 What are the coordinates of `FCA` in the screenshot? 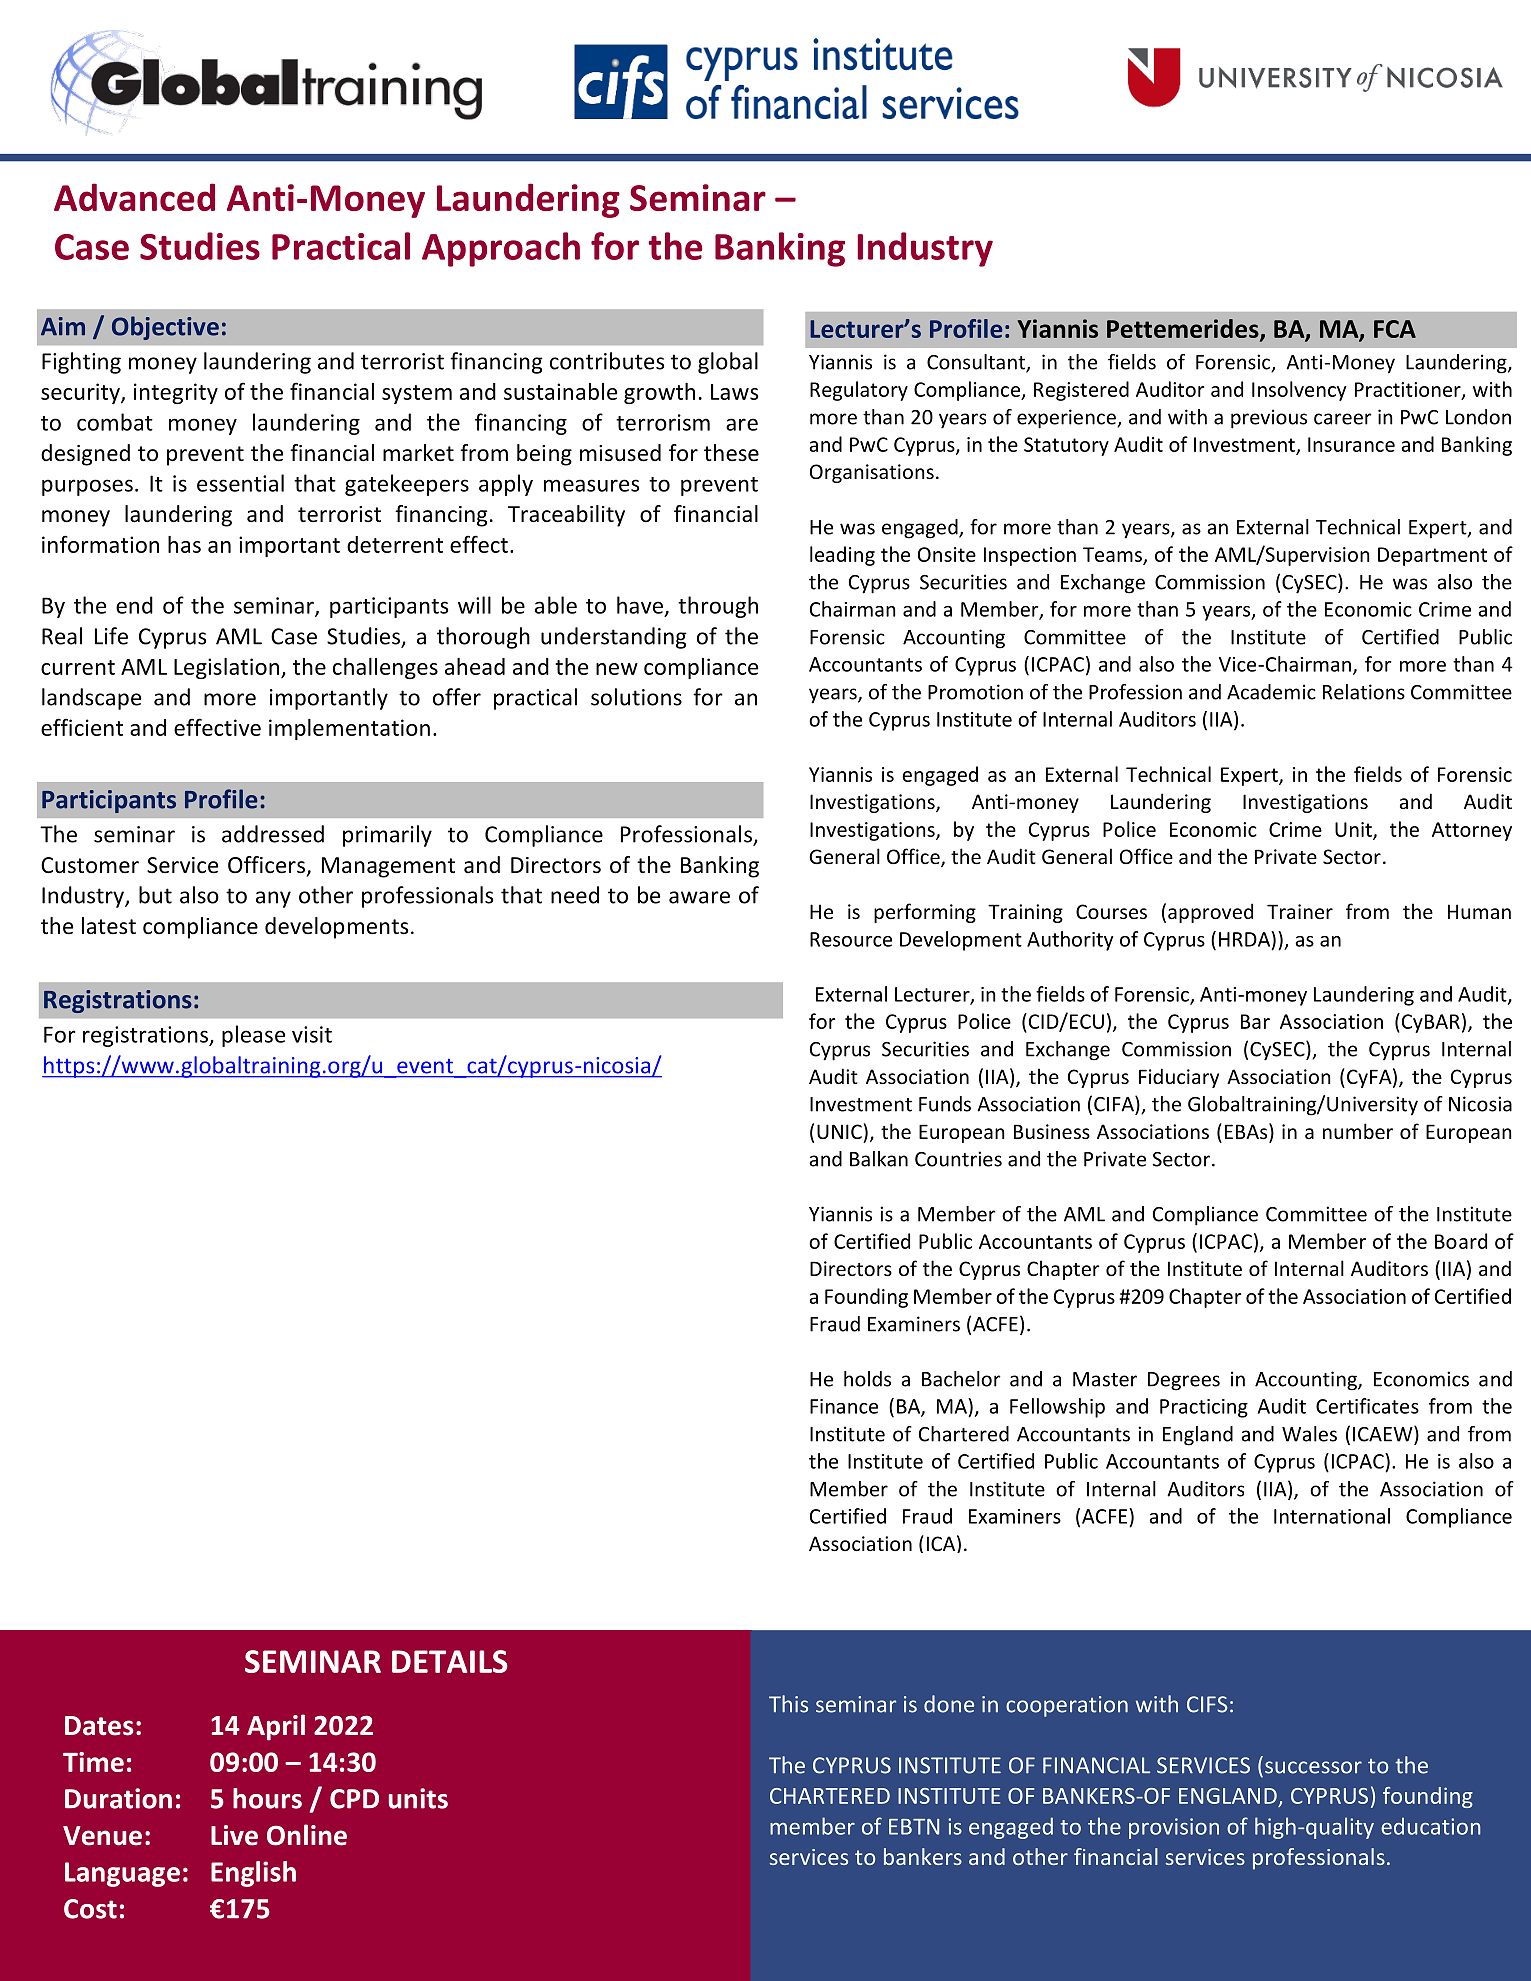 It's located at (1395, 329).
